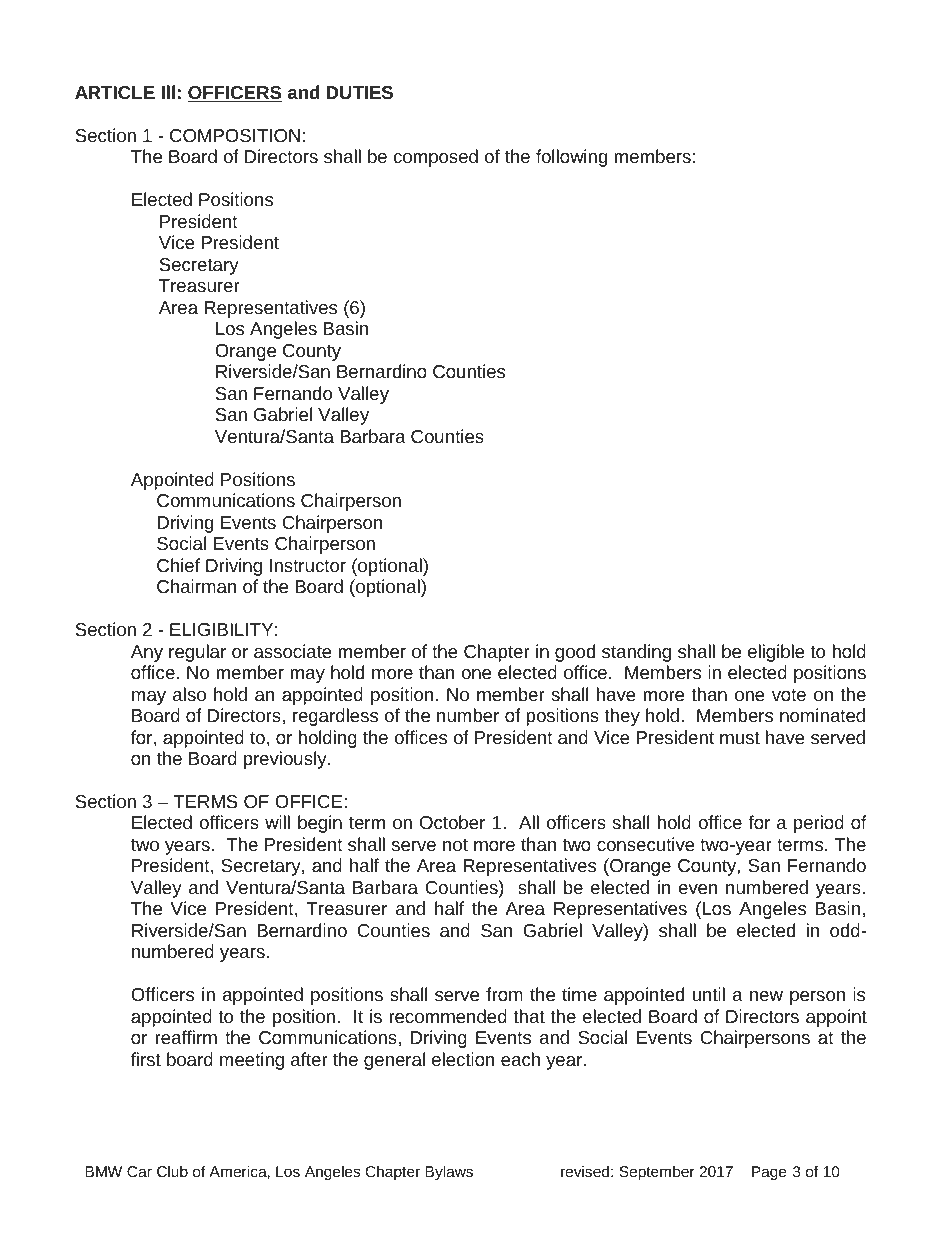  I want to click on must, so click(740, 738).
